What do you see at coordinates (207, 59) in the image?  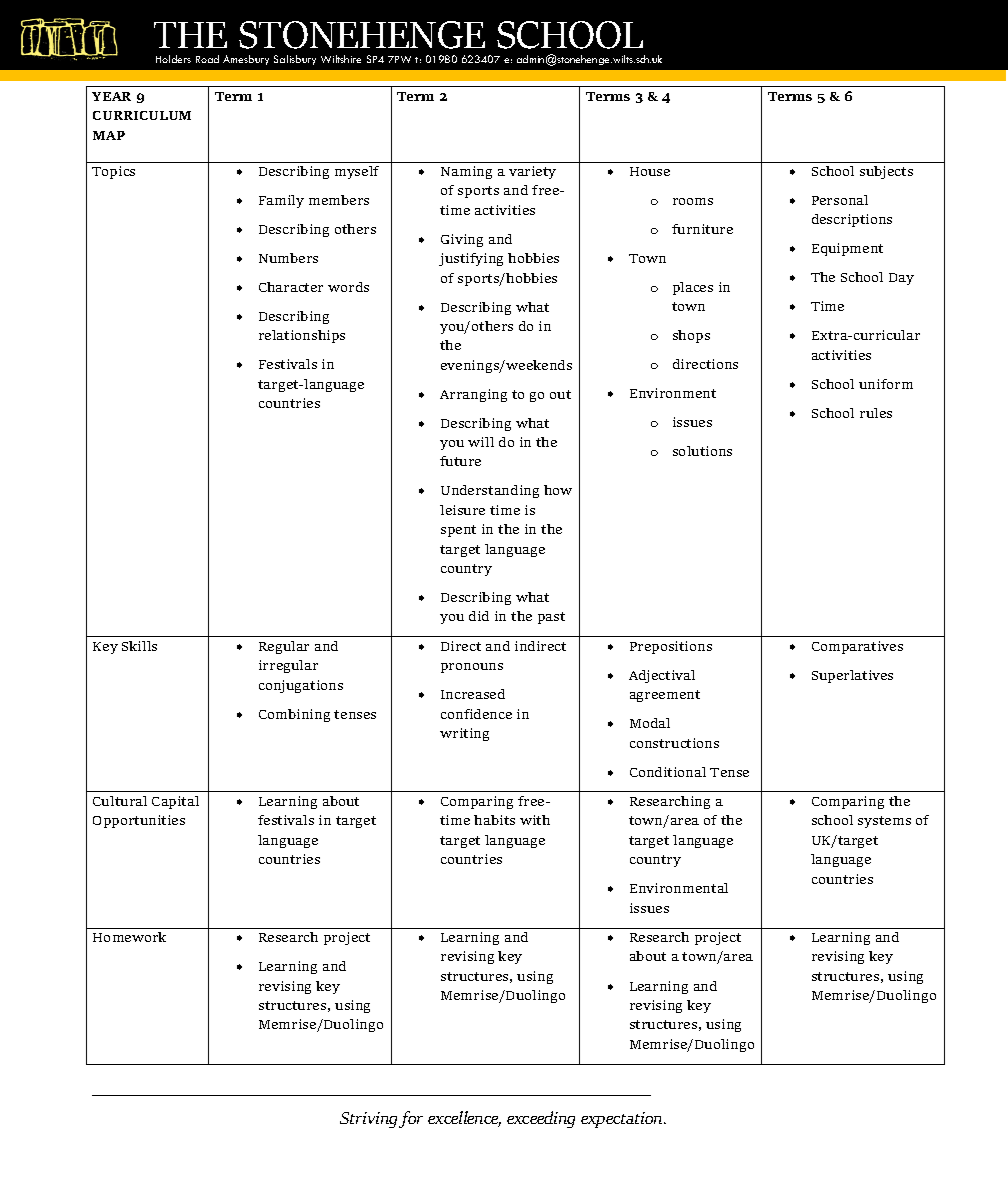 I see `Road` at bounding box center [207, 59].
